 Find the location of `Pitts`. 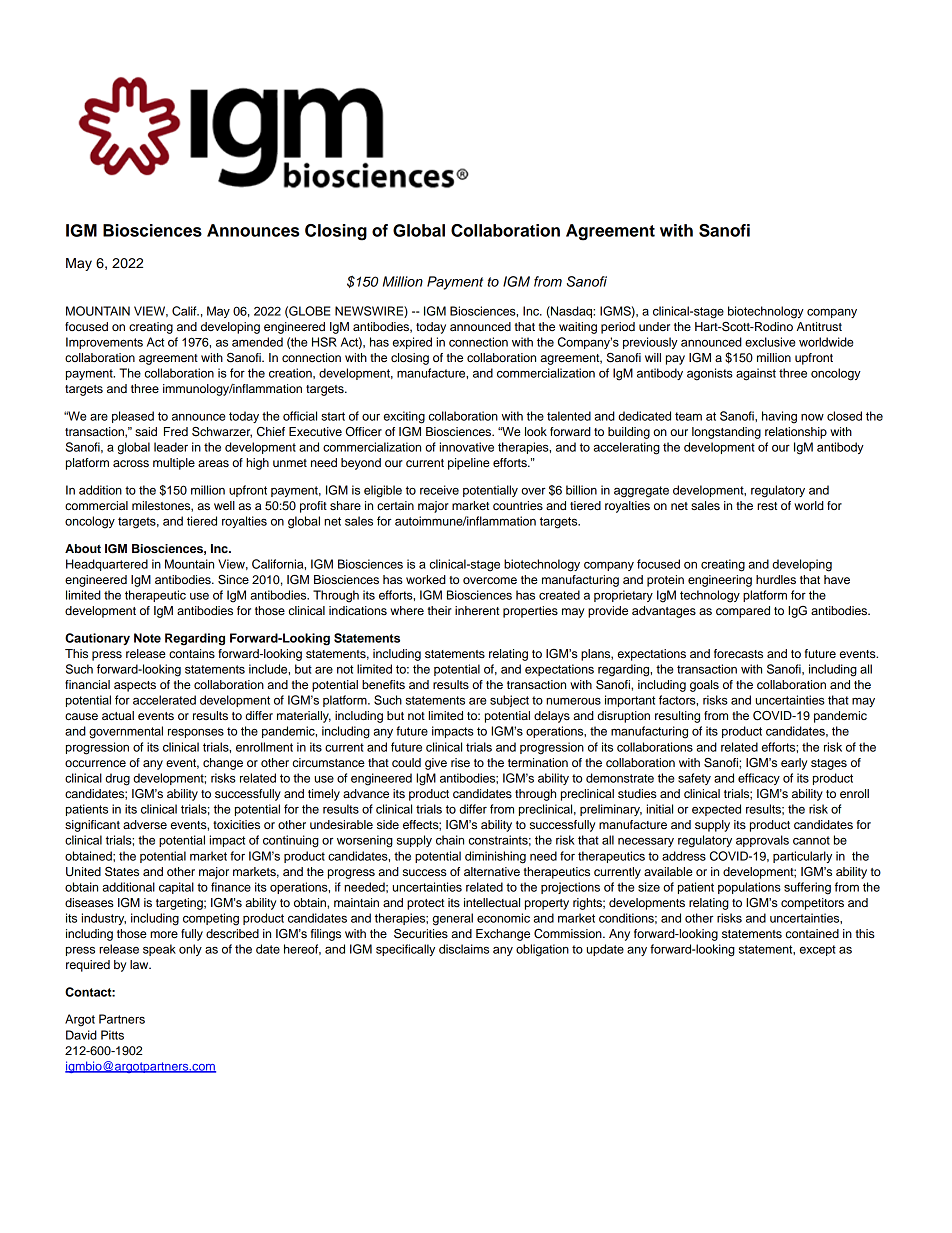

Pitts is located at coordinates (112, 1035).
